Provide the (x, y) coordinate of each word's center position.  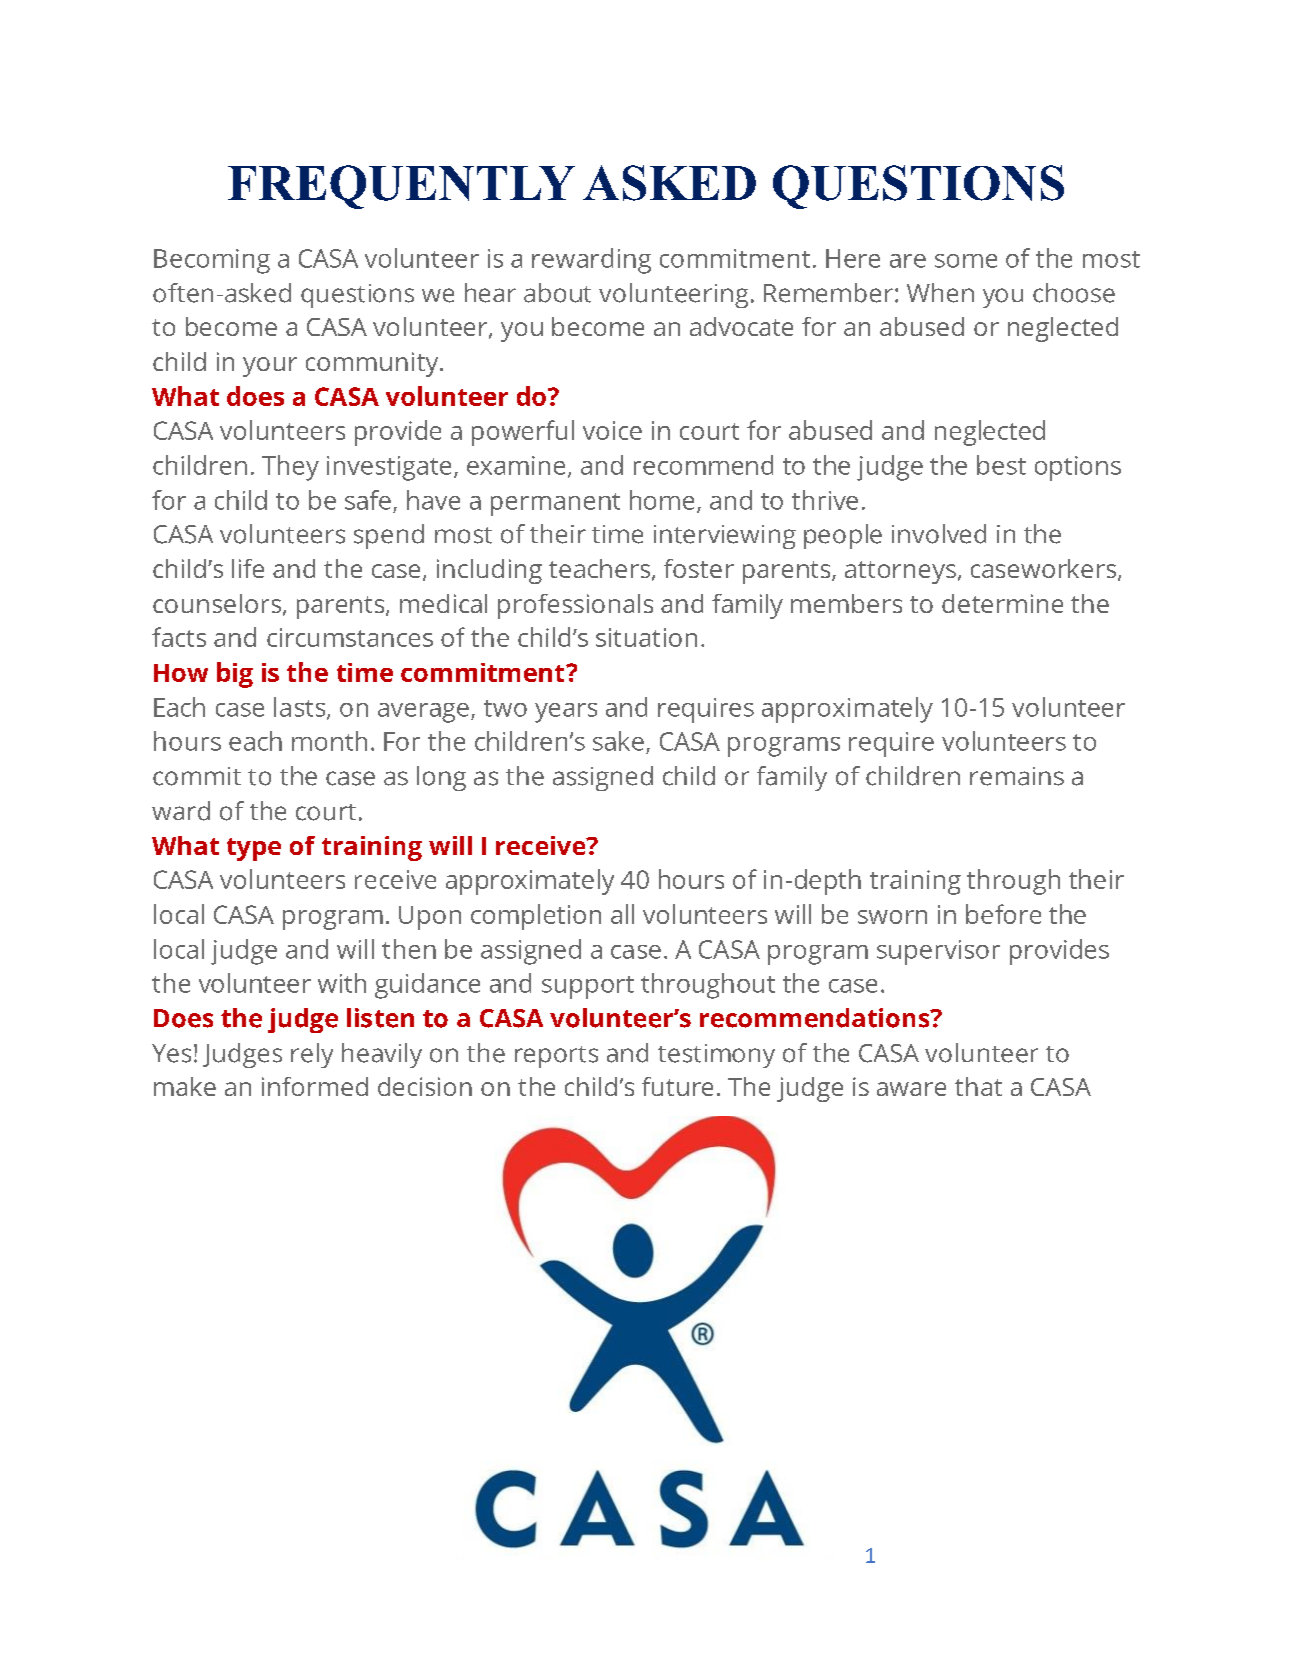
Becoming (212, 261)
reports (556, 1057)
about (557, 293)
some (966, 261)
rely (312, 1055)
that (978, 1086)
